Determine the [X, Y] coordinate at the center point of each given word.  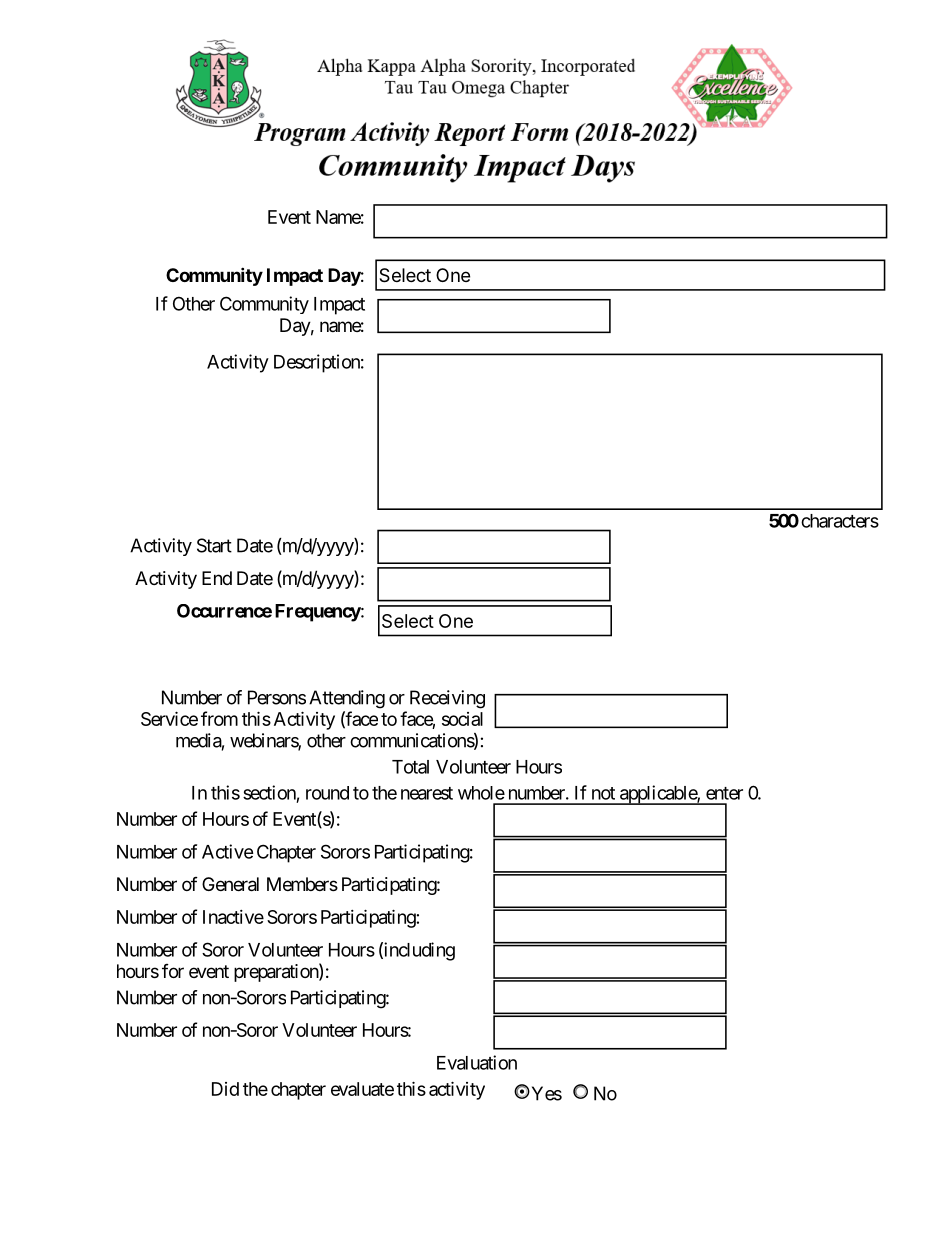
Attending [347, 699]
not [603, 793]
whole [481, 793]
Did [225, 1089]
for [173, 971]
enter [724, 793]
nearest [427, 793]
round [327, 793]
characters [840, 521]
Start [214, 545]
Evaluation [477, 1062]
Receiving [447, 699]
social [462, 719]
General [230, 884]
